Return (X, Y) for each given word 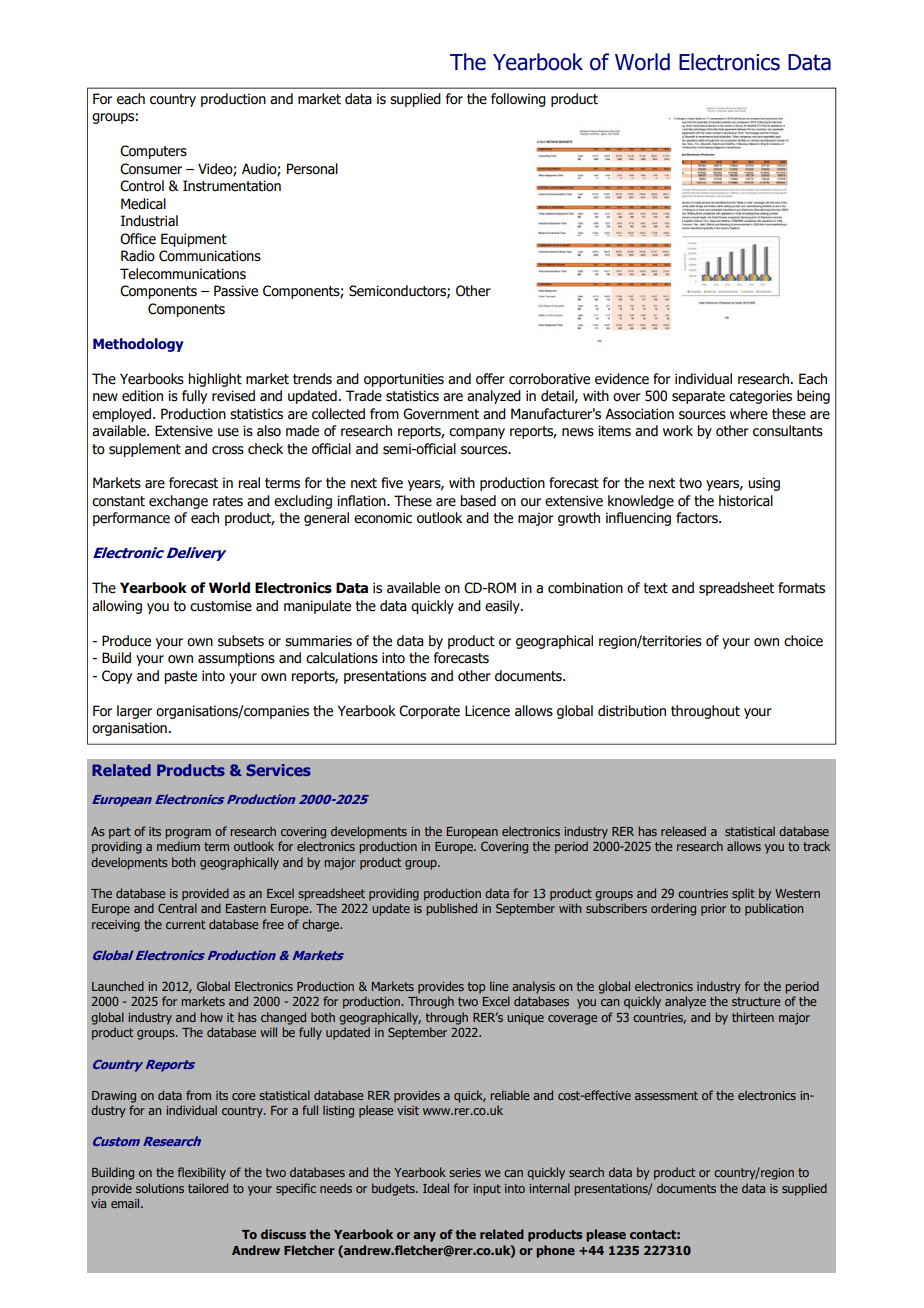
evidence (622, 379)
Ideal (436, 1188)
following (518, 100)
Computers (153, 152)
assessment (666, 1095)
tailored (208, 1188)
